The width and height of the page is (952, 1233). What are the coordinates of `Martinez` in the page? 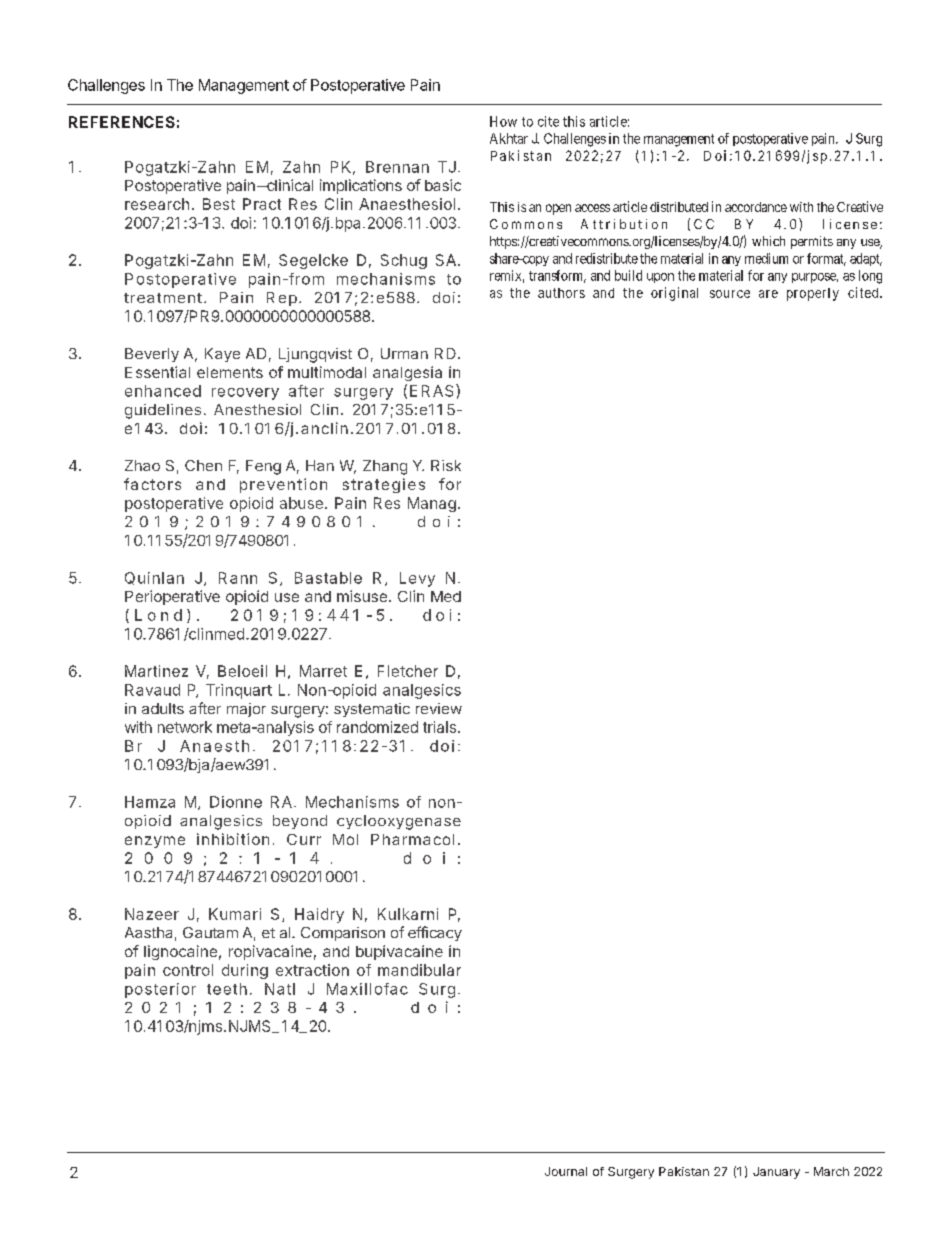 It's located at (156, 671).
